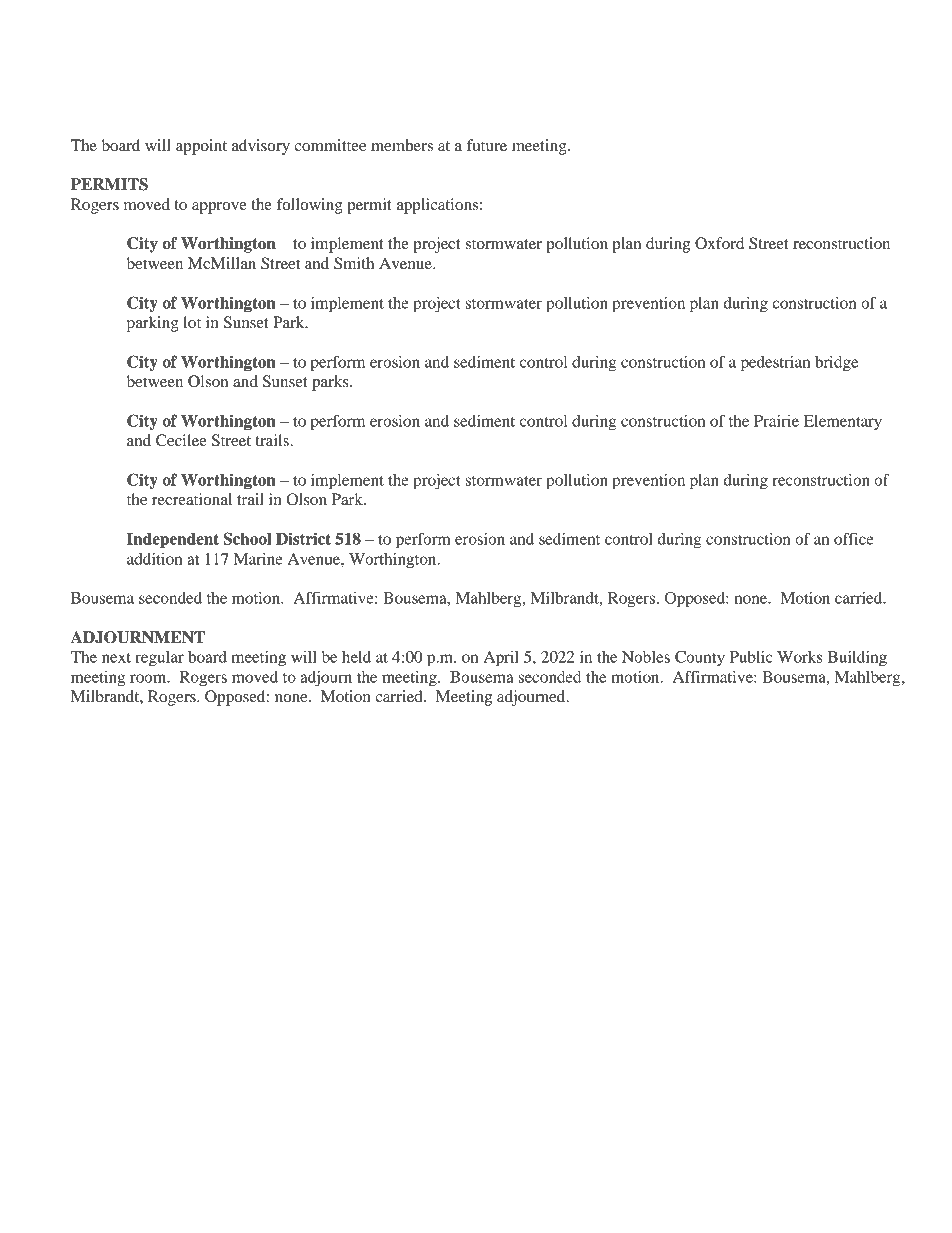 The height and width of the page is (1233, 952). I want to click on recreational, so click(192, 499).
